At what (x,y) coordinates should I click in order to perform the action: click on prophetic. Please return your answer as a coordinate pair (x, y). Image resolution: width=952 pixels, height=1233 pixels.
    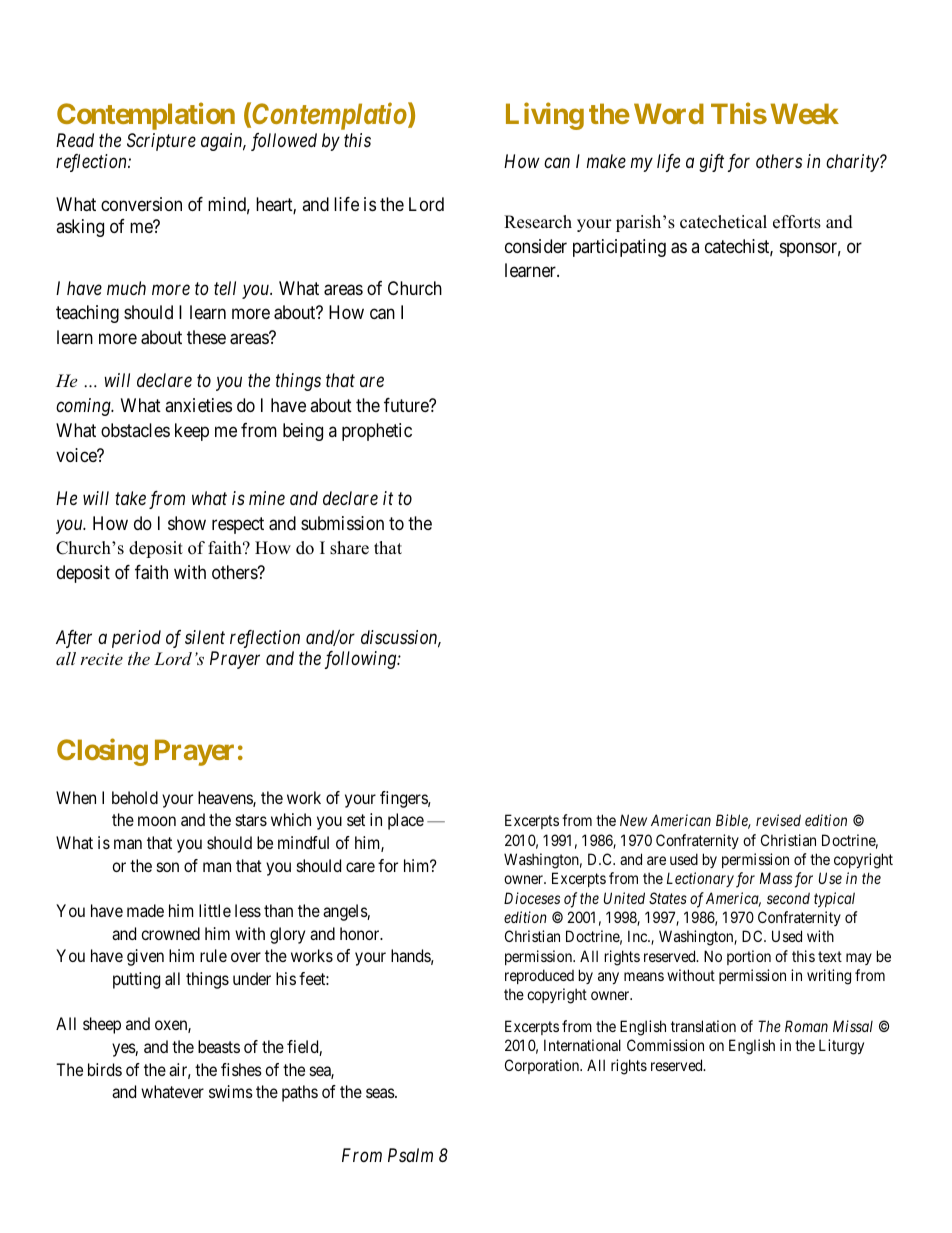
    Looking at the image, I should click on (377, 432).
